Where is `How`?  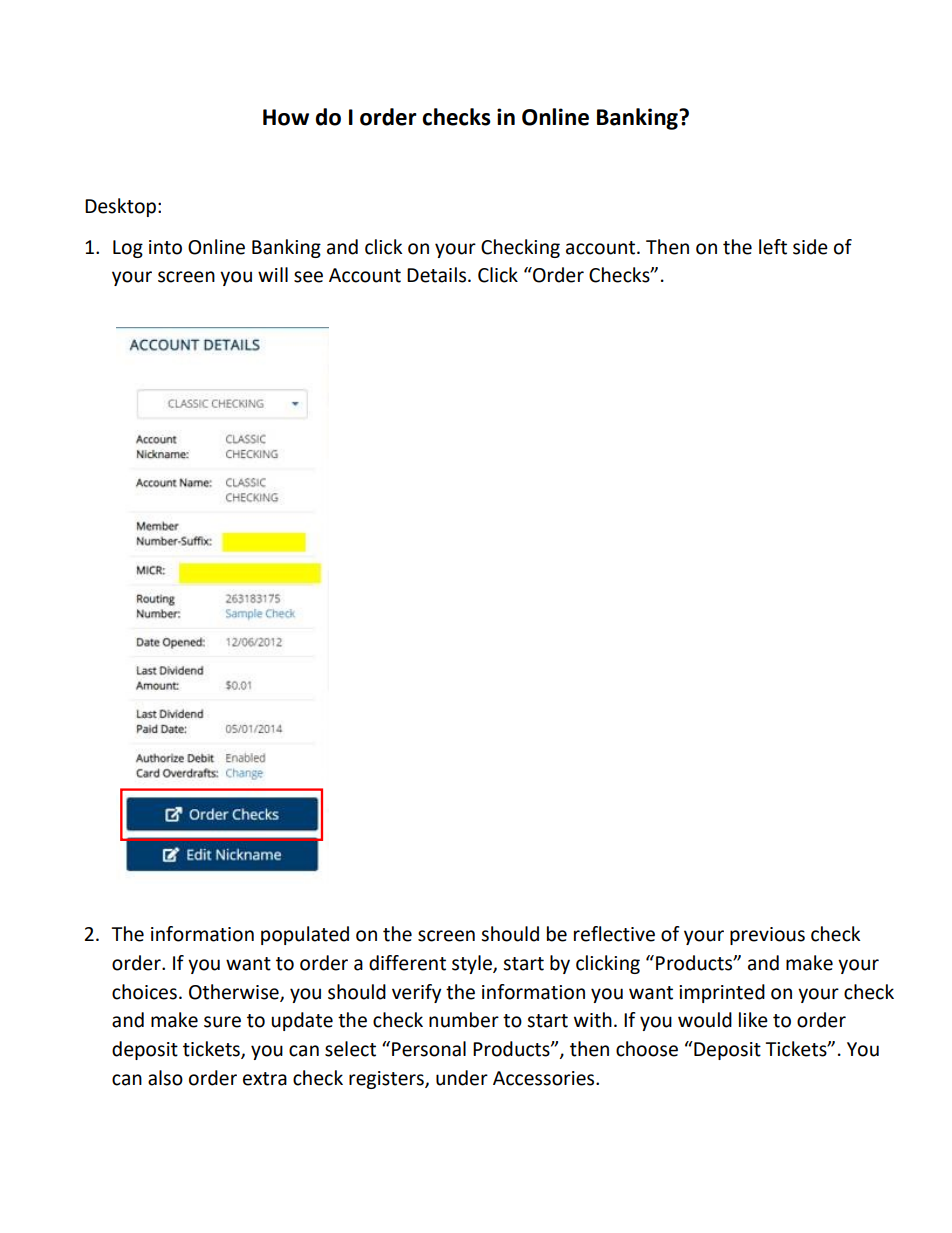 How is located at coordinates (286, 117).
